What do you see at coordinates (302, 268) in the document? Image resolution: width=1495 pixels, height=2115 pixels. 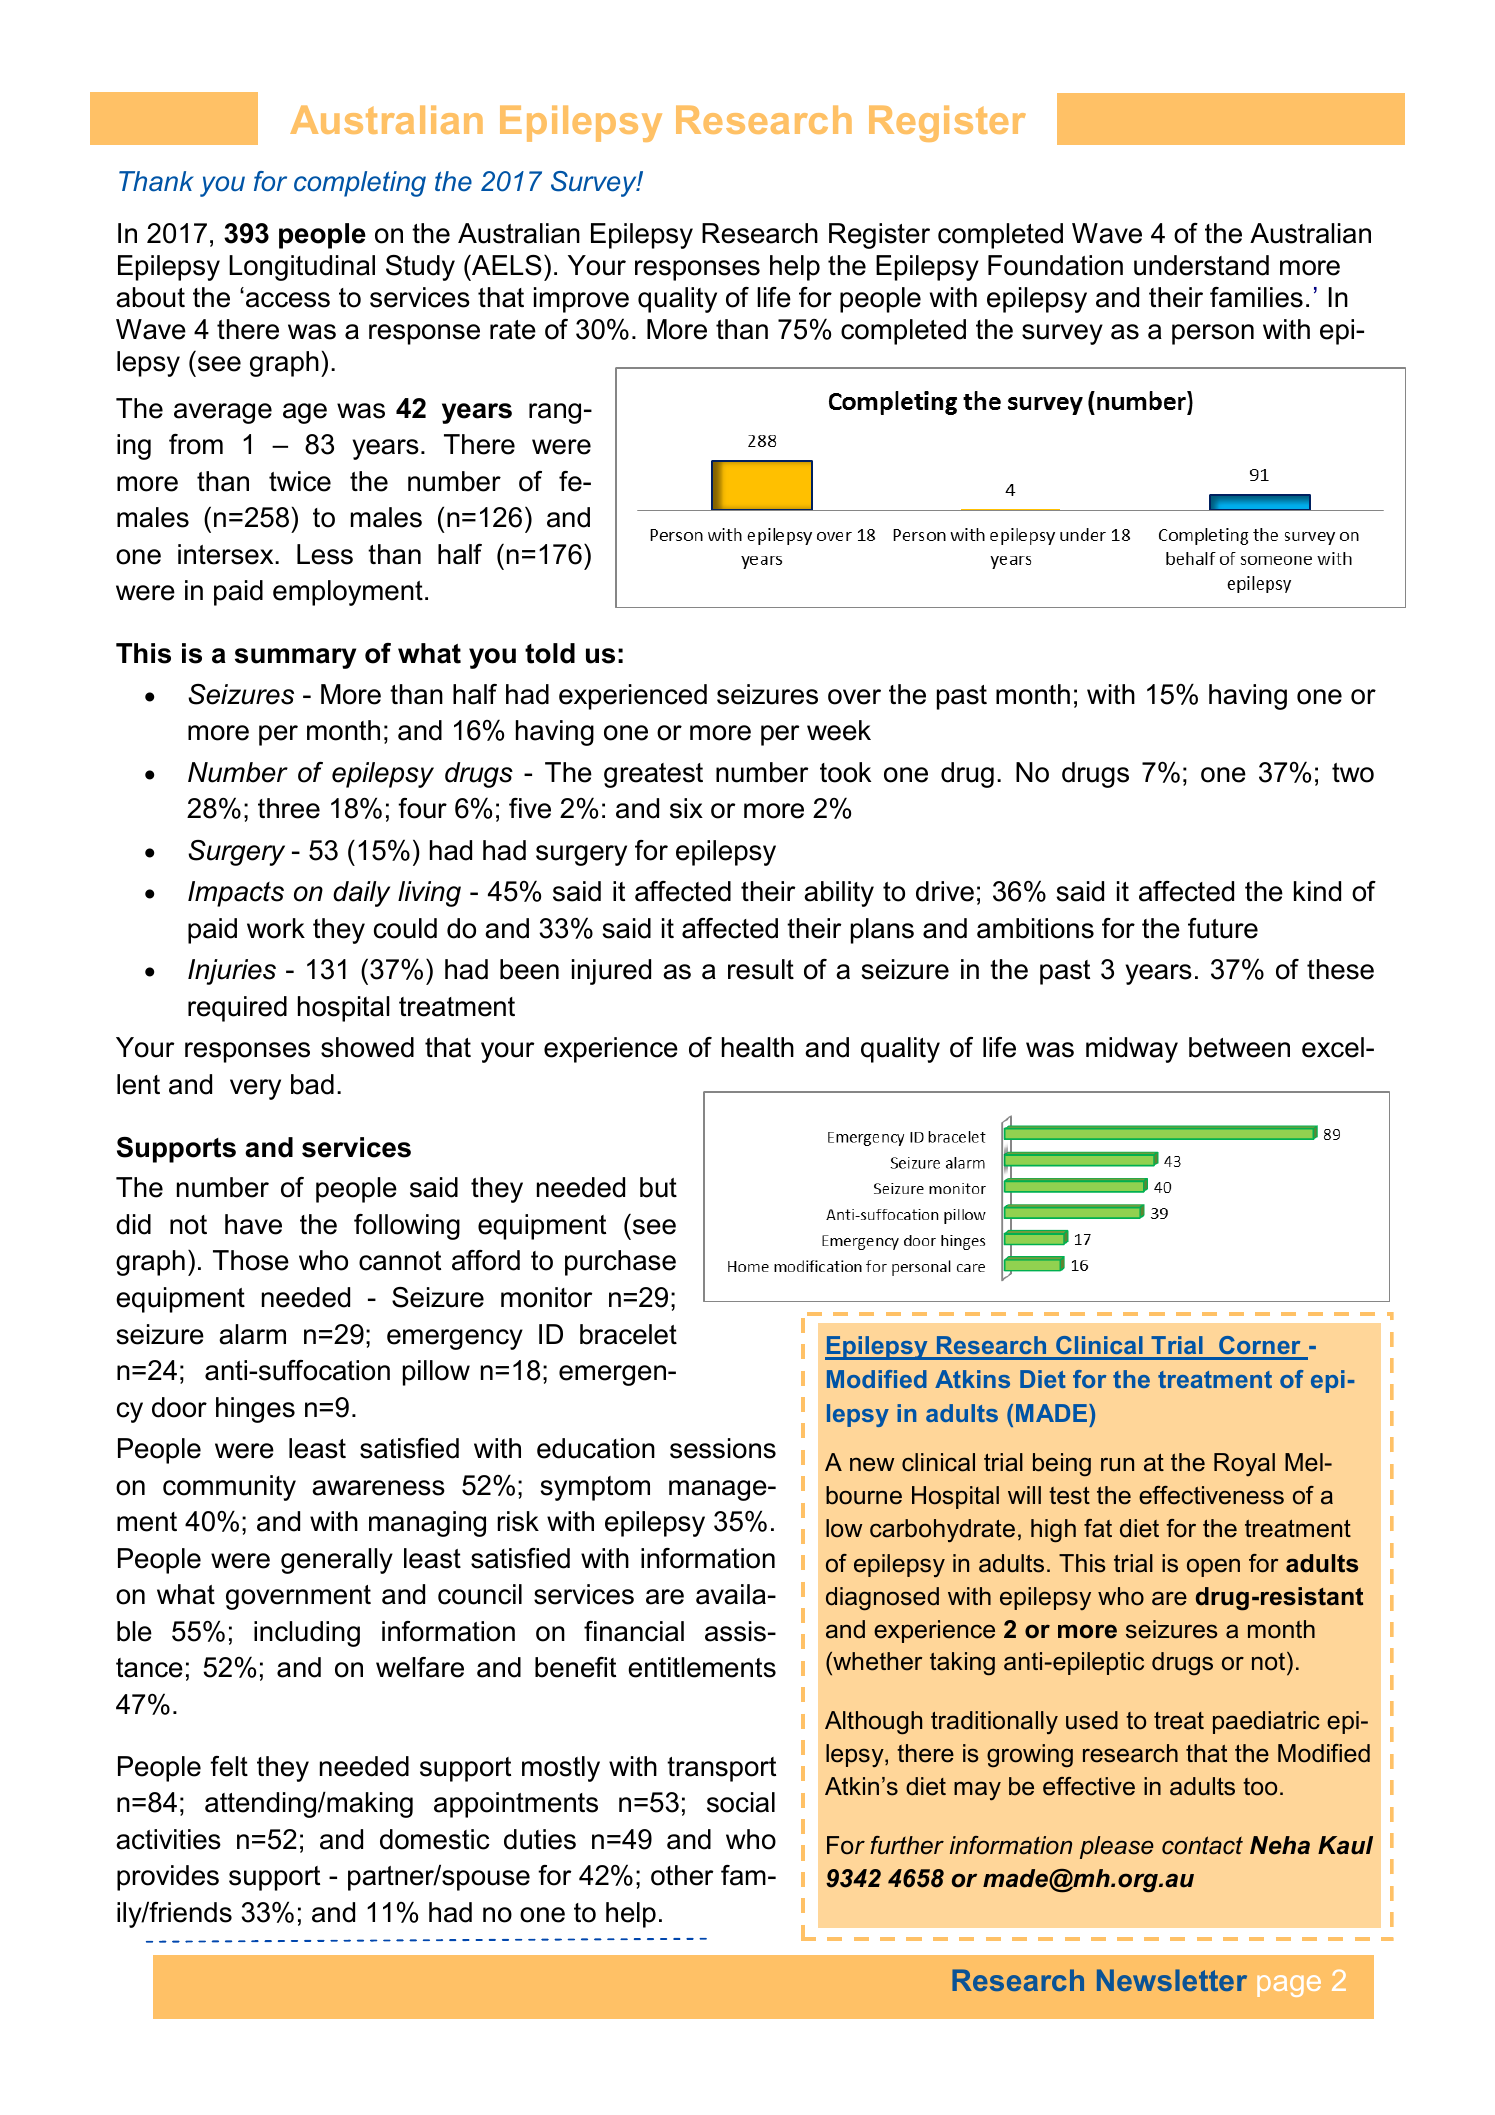 I see `Longitudinal` at bounding box center [302, 268].
